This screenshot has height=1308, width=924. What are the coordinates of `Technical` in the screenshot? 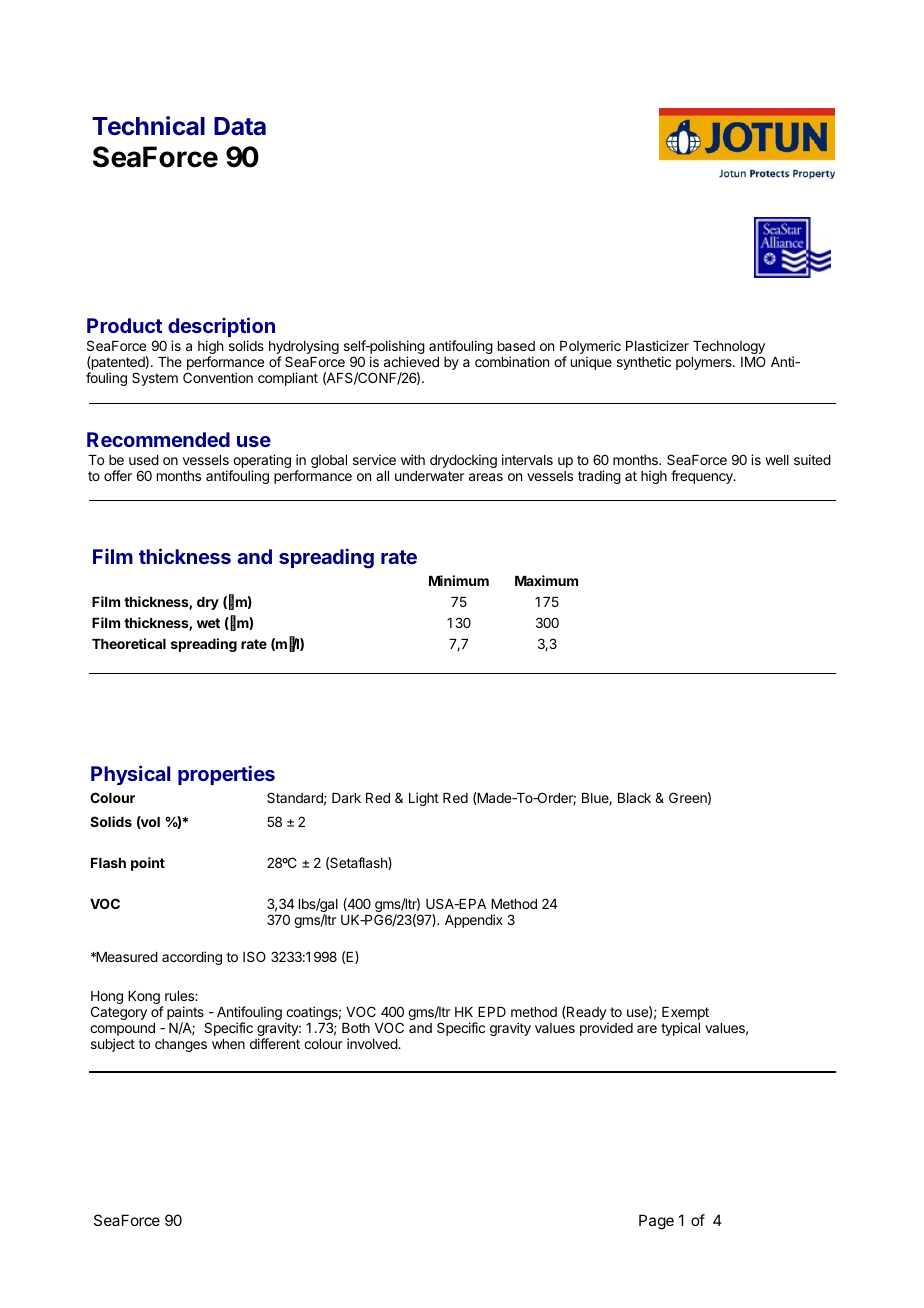 It's located at (148, 126).
